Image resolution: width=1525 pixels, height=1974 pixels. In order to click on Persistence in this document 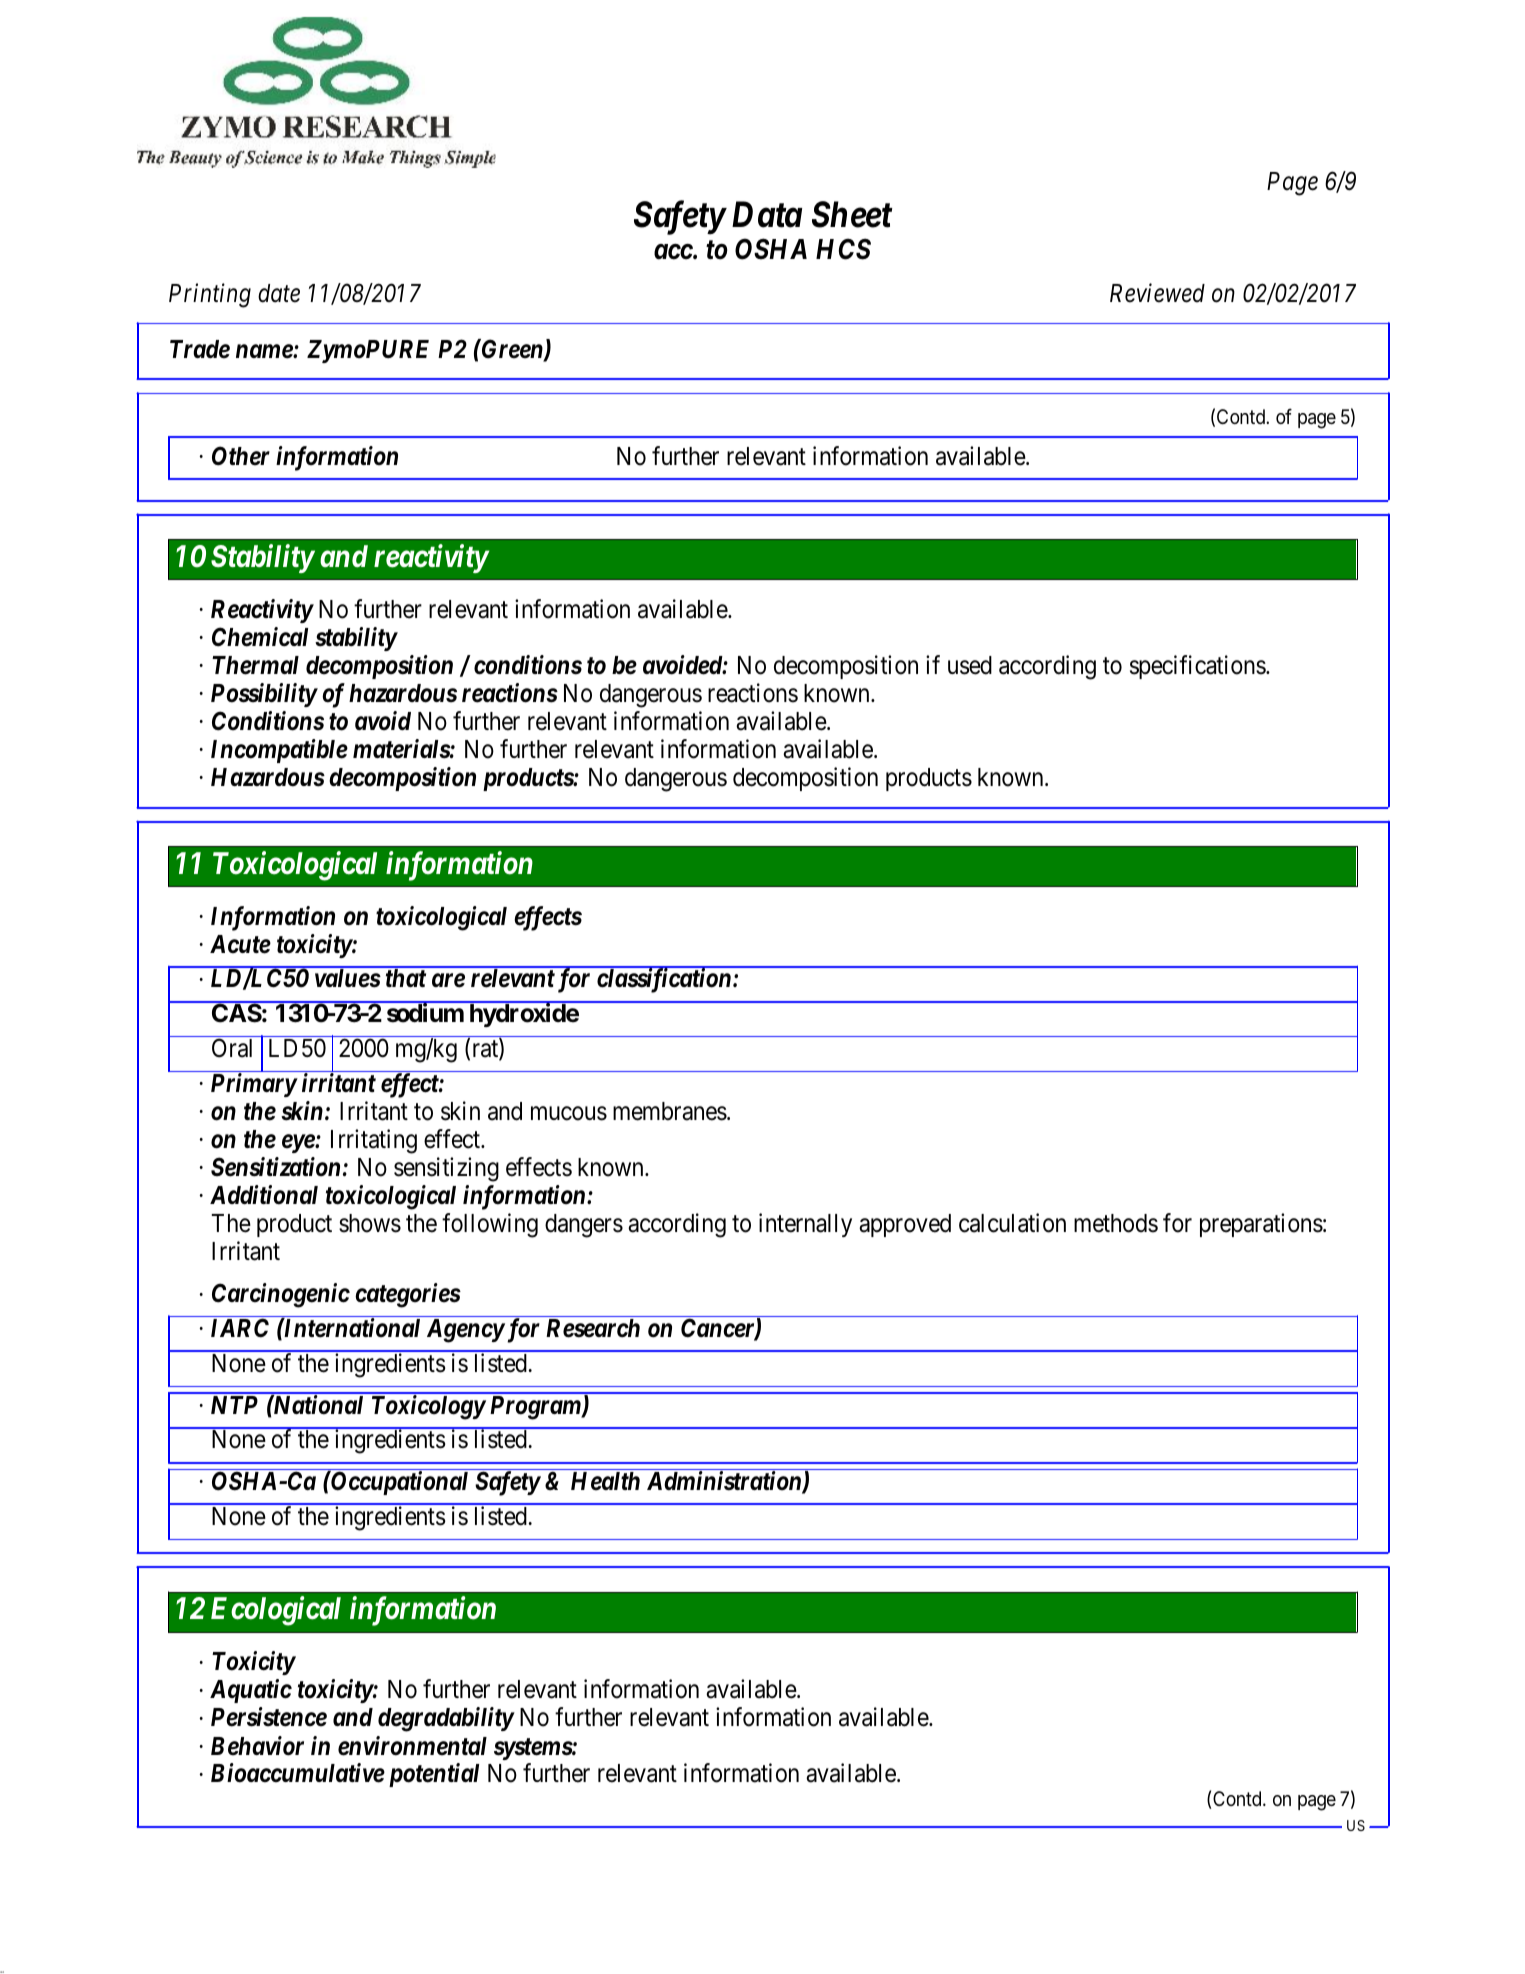, I will do `click(269, 1717)`.
